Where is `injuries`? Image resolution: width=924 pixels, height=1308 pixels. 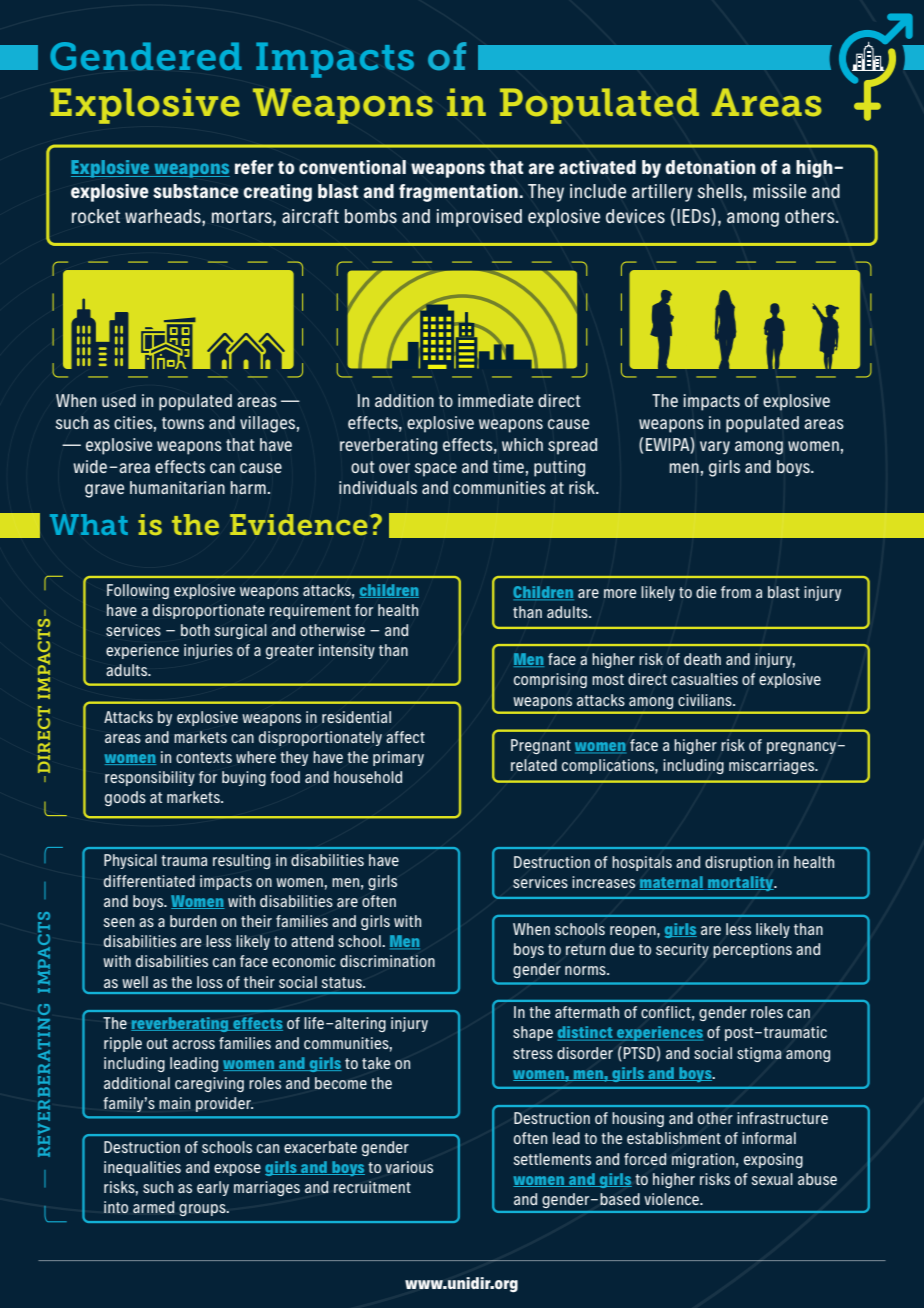
injuries is located at coordinates (208, 651).
